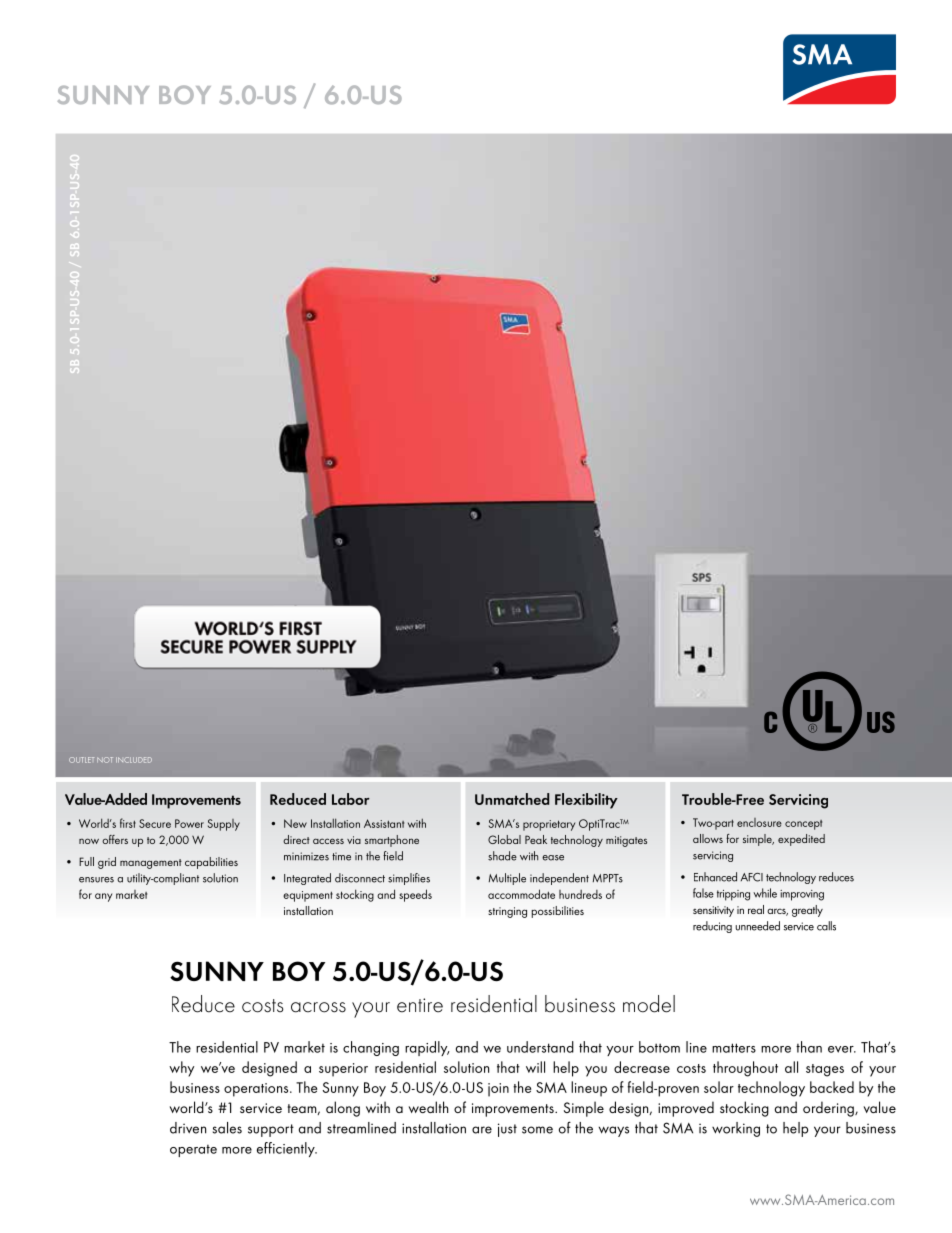 The image size is (952, 1233). Describe the element at coordinates (181, 1069) in the page. I see `why` at that location.
